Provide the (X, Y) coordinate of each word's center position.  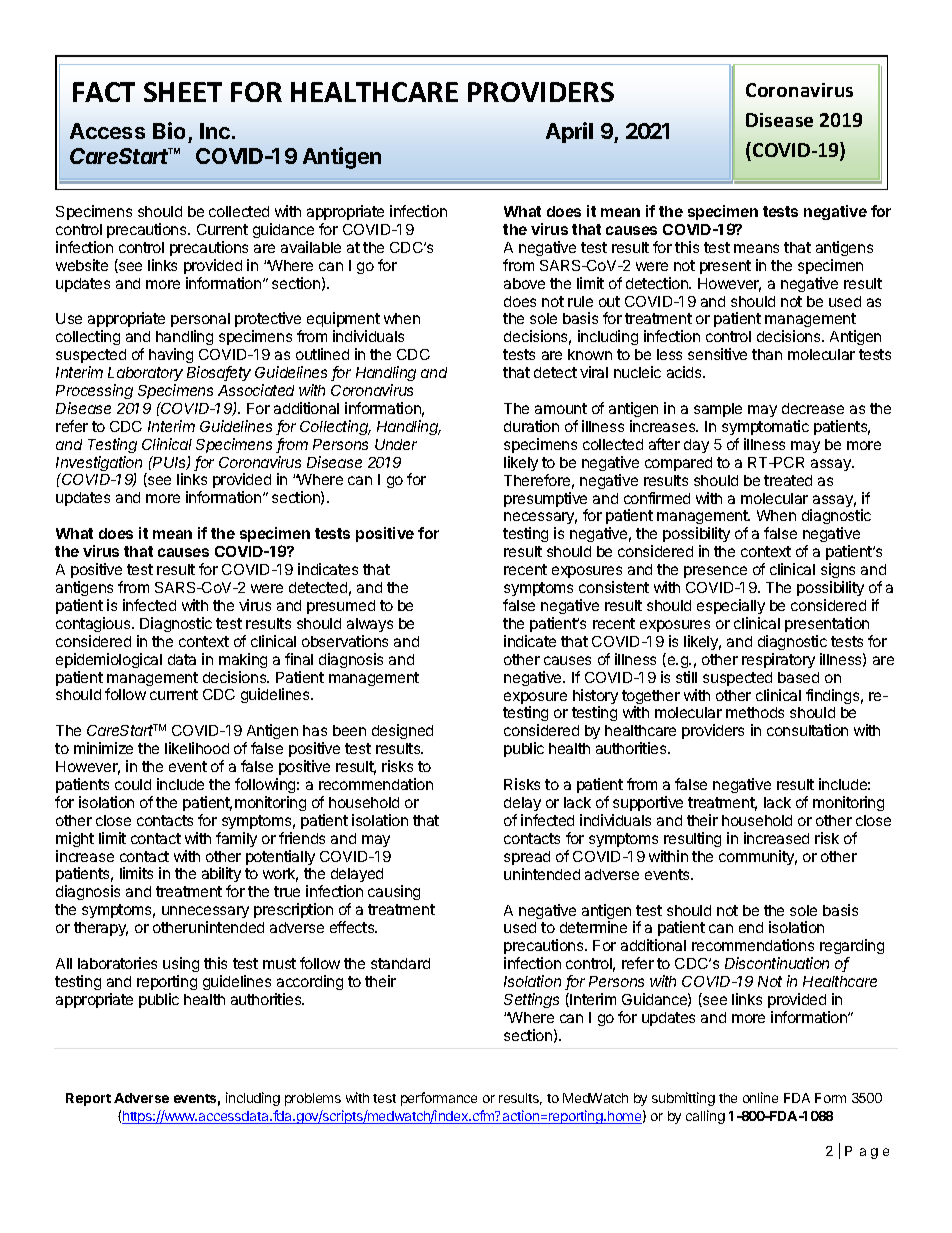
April (569, 132)
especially (731, 606)
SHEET (183, 92)
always (370, 625)
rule (580, 301)
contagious (94, 624)
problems (313, 1099)
